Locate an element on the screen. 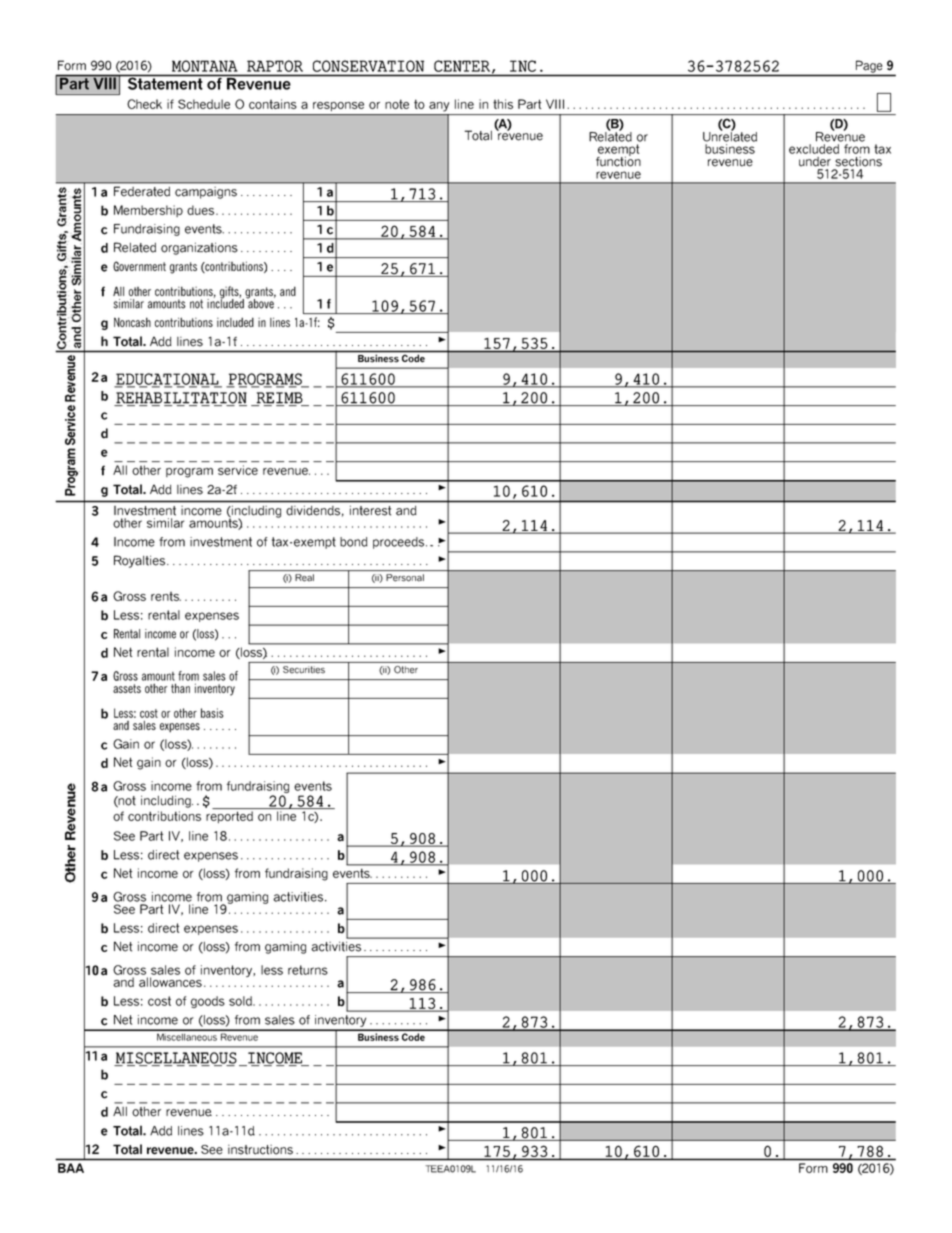 This screenshot has height=1233, width=952. rents is located at coordinates (166, 596).
